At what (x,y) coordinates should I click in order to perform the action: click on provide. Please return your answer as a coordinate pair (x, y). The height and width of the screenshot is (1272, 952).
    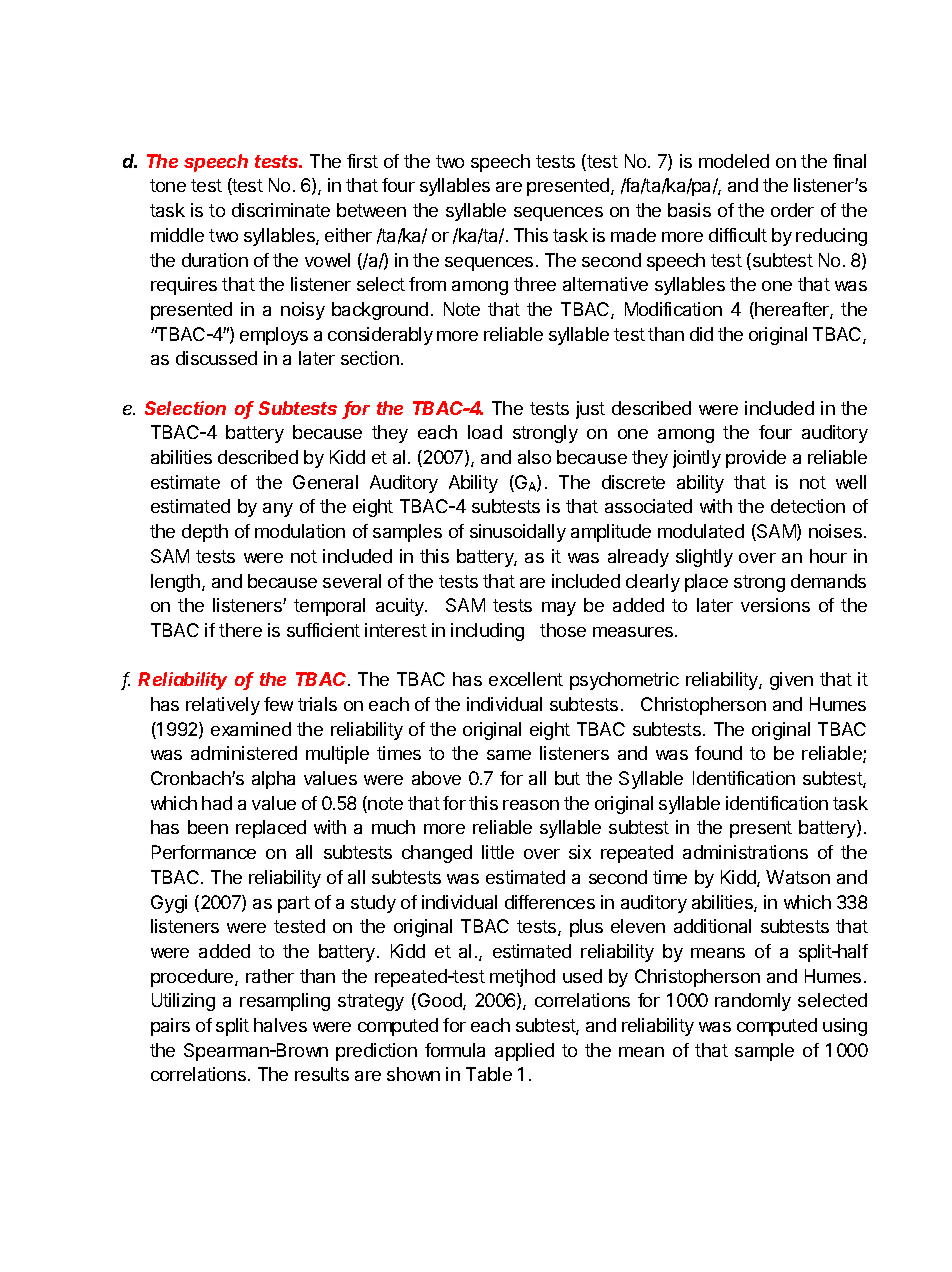
    Looking at the image, I should click on (756, 459).
